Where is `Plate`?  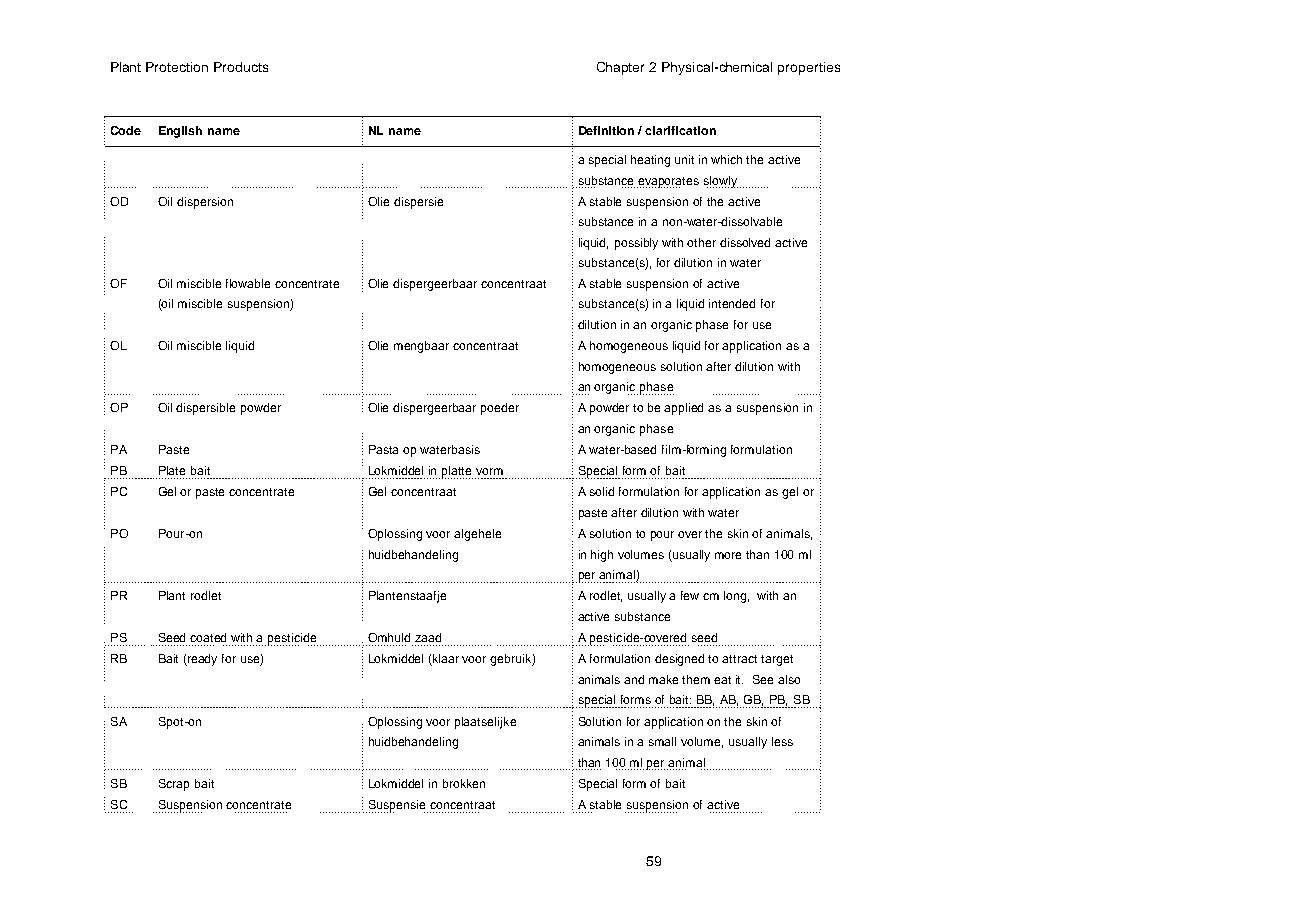 Plate is located at coordinates (172, 470).
